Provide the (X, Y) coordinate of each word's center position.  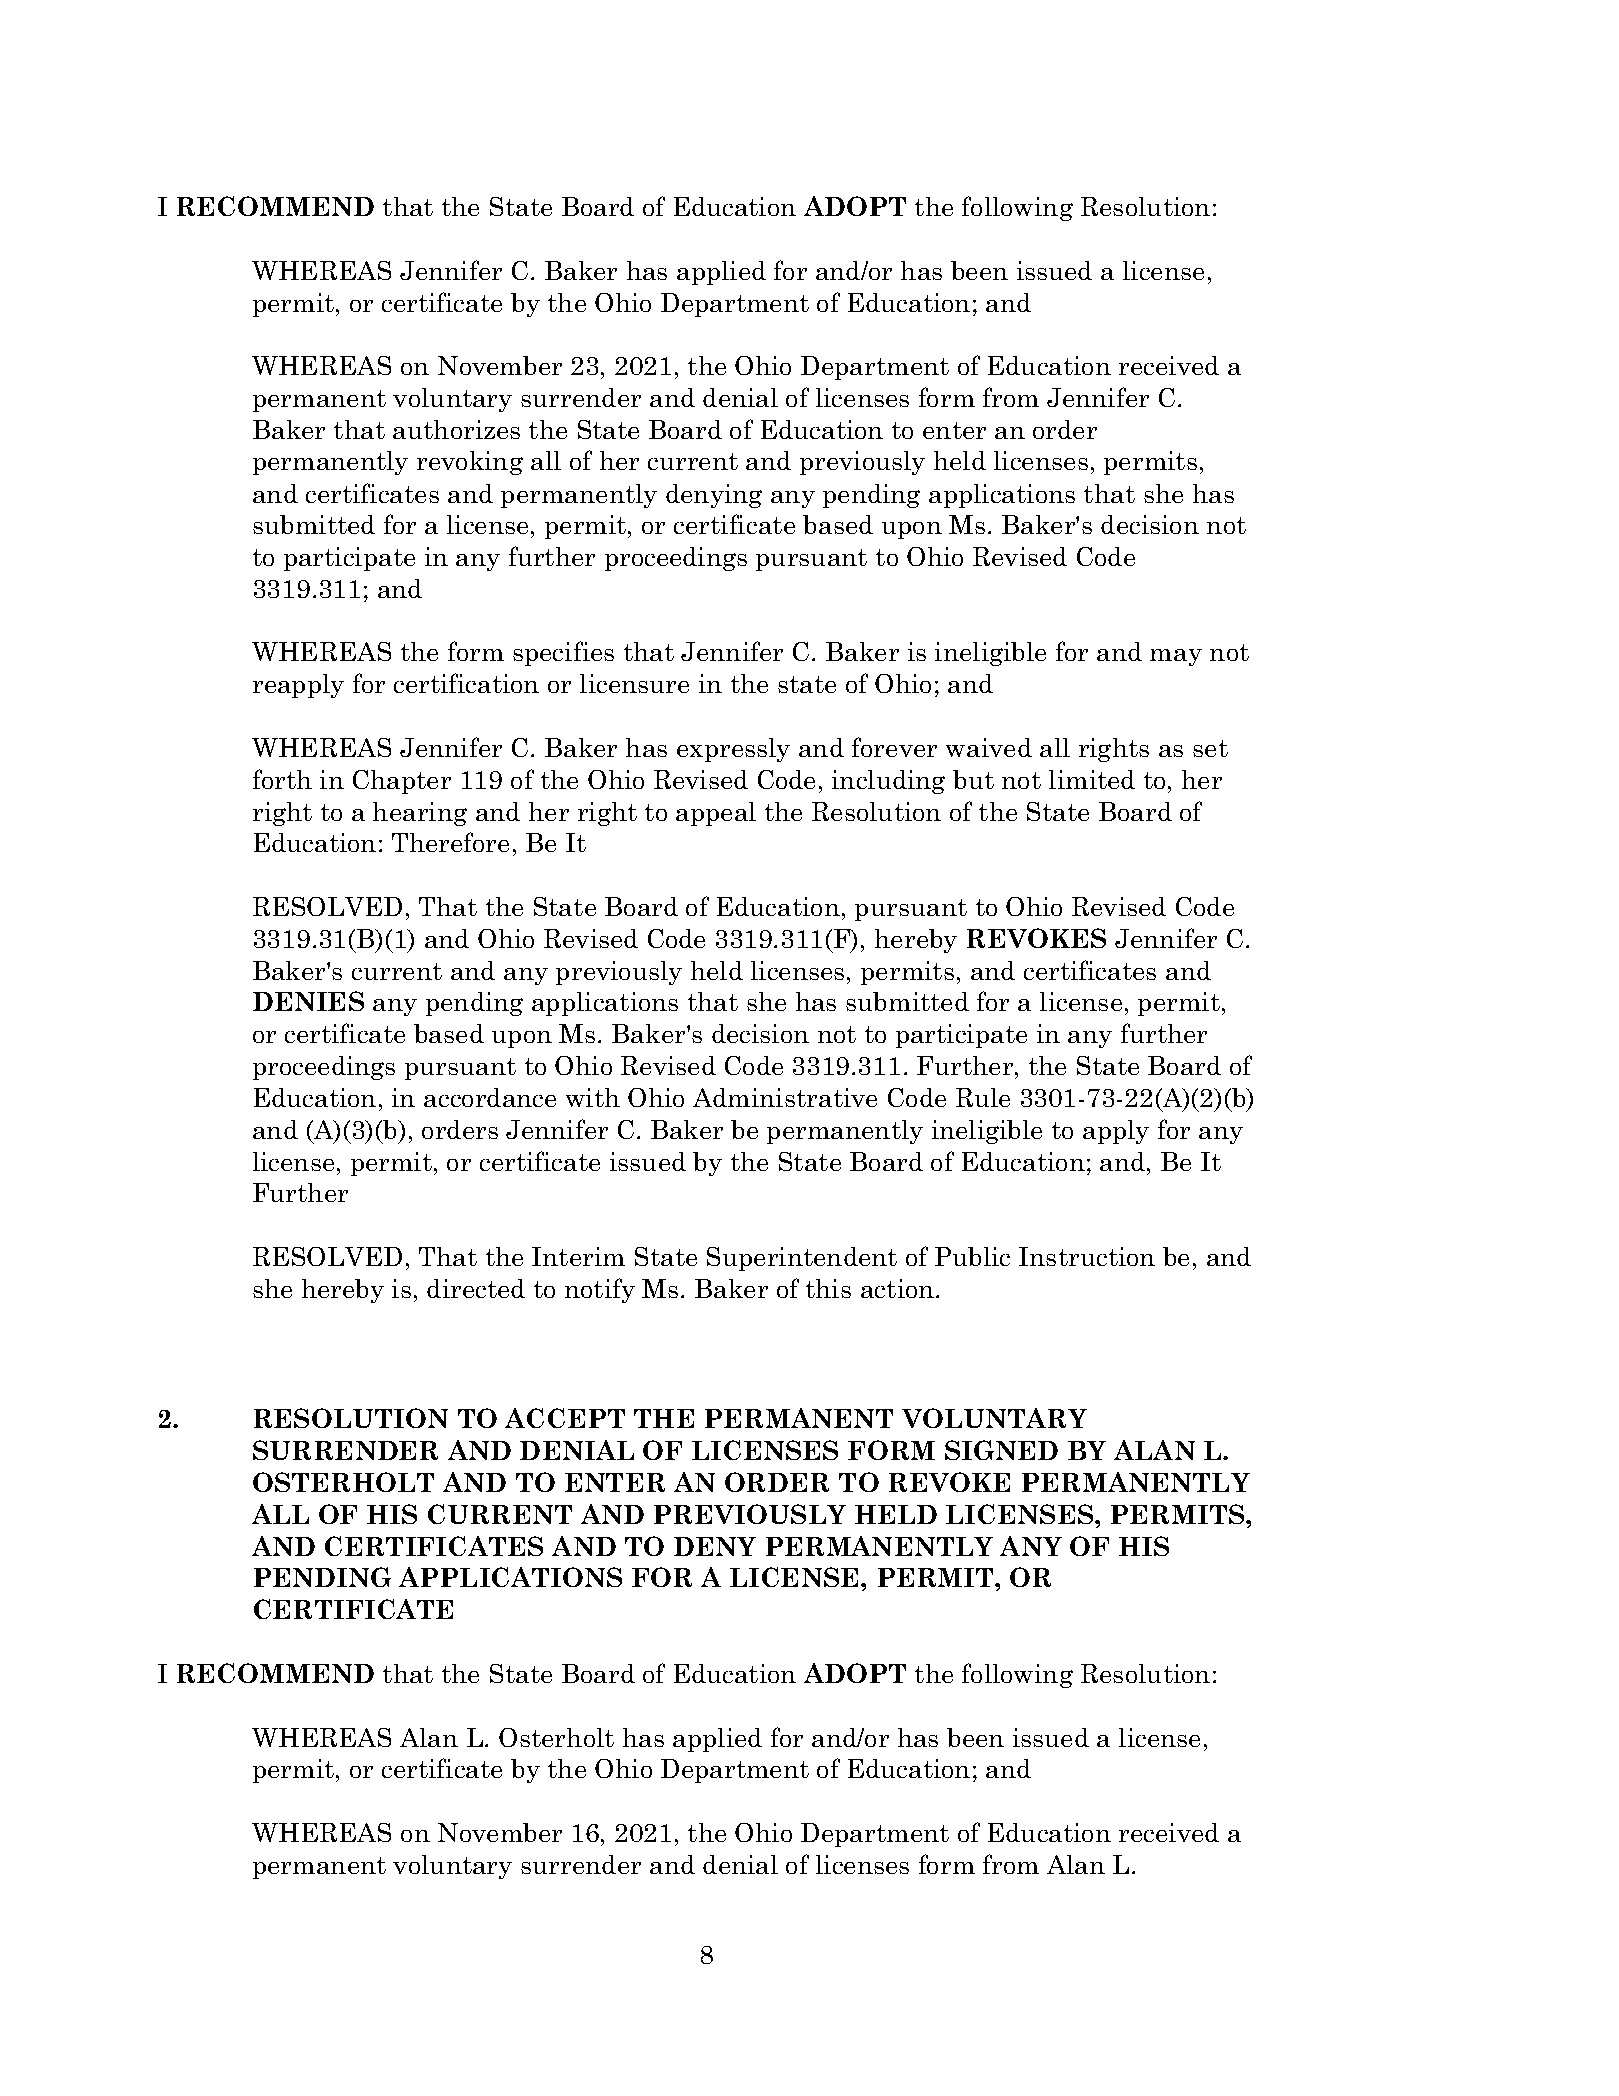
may (1176, 657)
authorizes (456, 429)
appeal (716, 814)
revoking (470, 463)
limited (1092, 779)
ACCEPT (565, 1418)
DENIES (308, 1001)
